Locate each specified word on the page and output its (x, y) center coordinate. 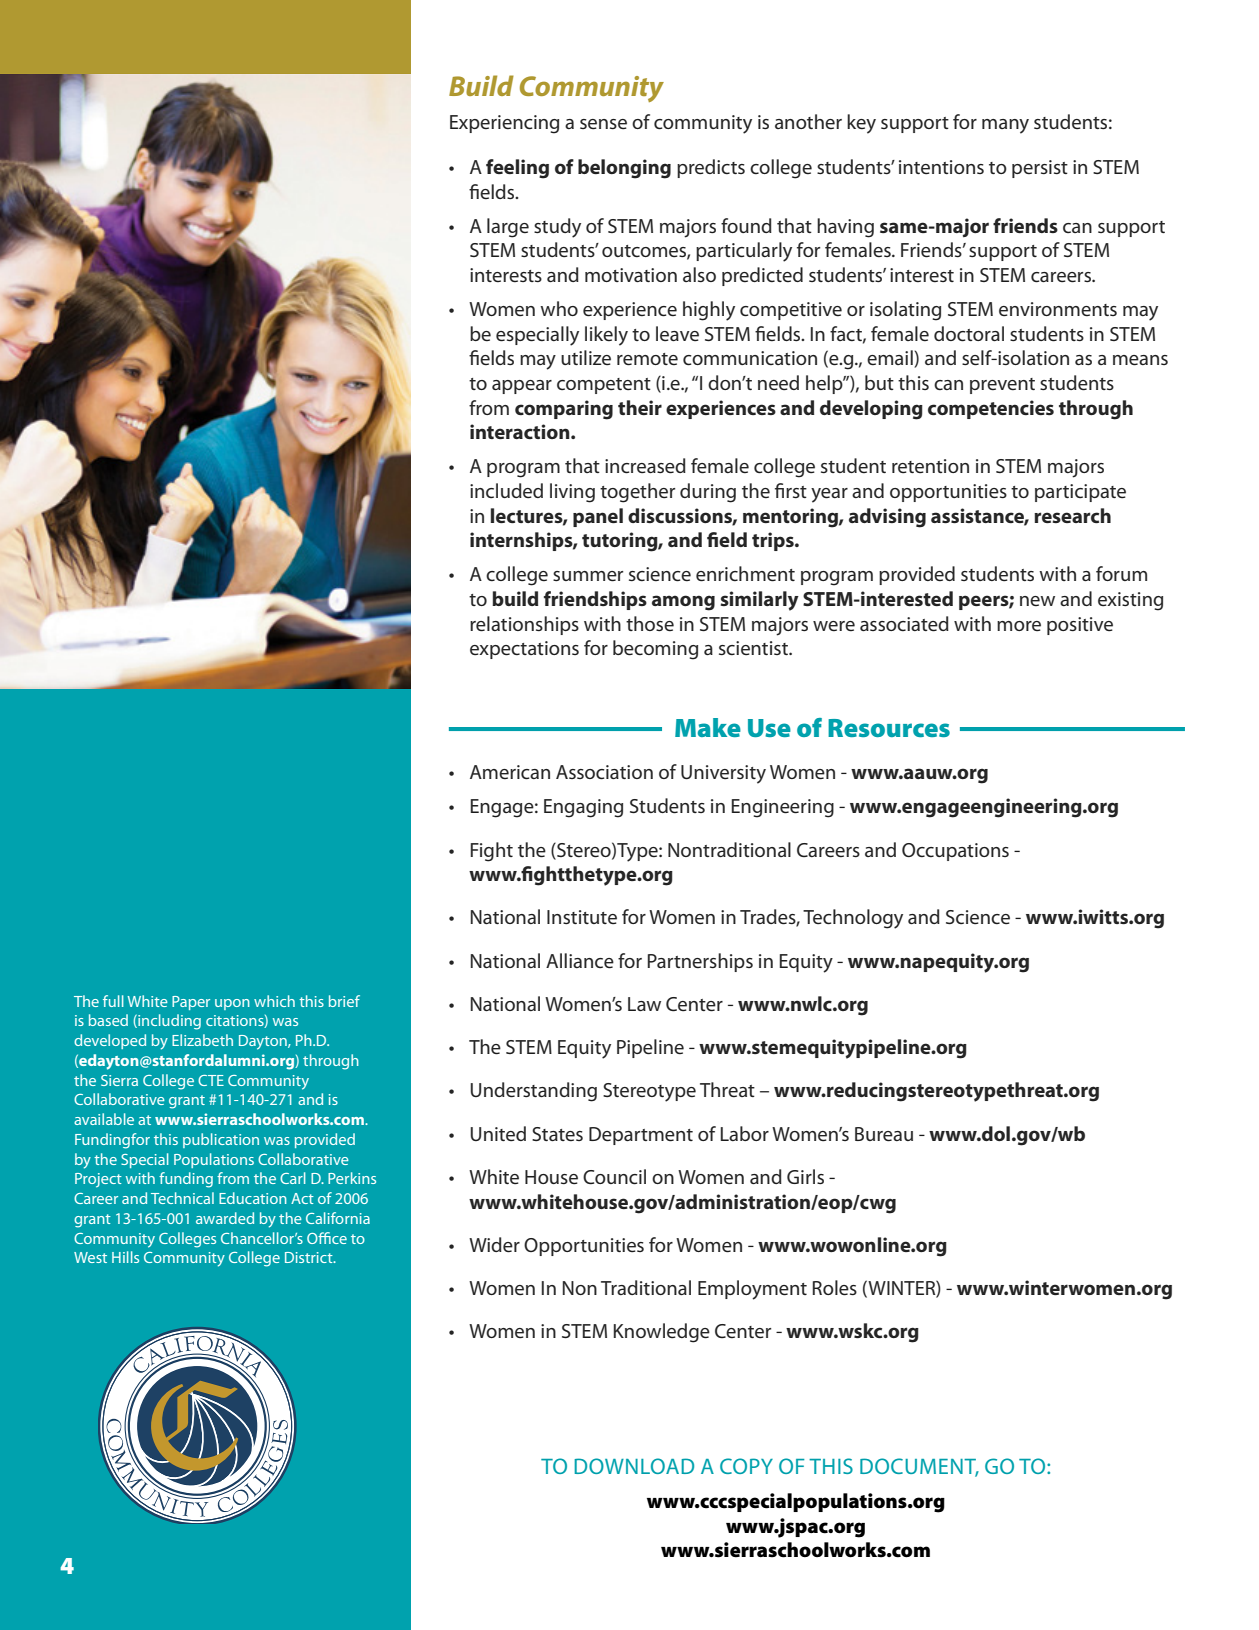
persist (1040, 169)
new (1037, 601)
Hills (125, 1257)
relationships (524, 625)
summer (588, 576)
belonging (624, 169)
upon (232, 1004)
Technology (853, 919)
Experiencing (504, 124)
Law (644, 1004)
